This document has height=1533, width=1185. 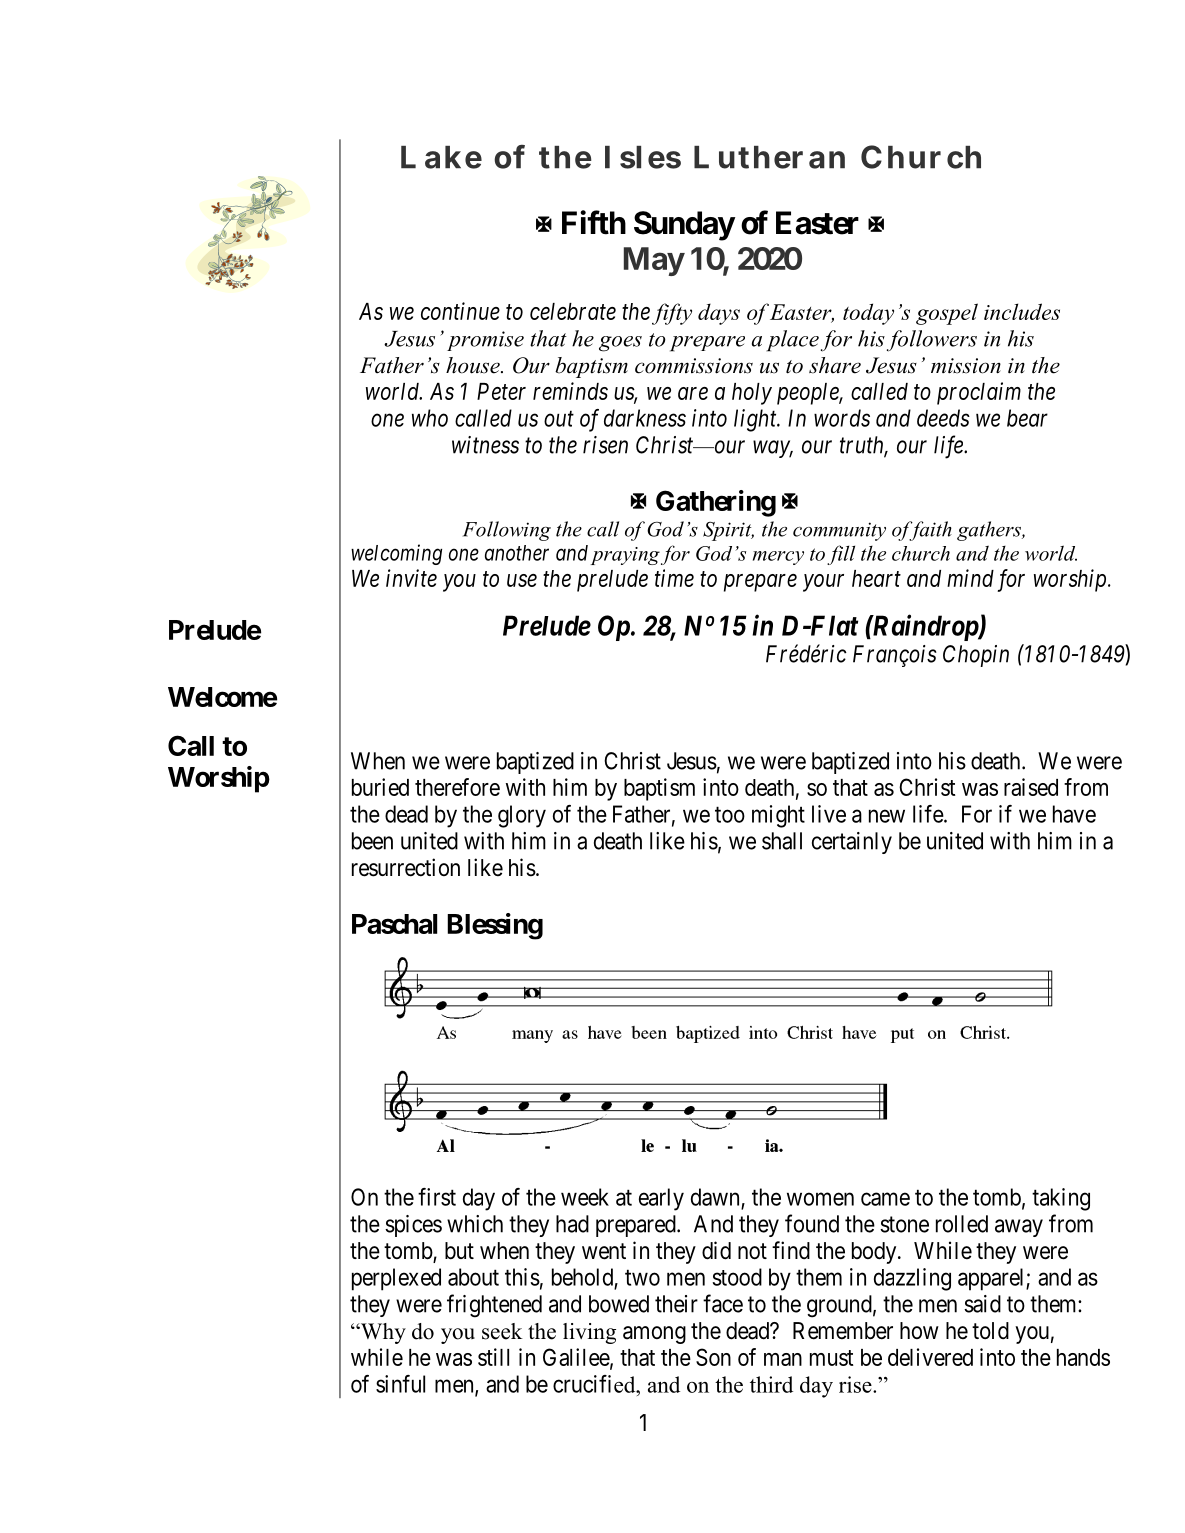 What do you see at coordinates (493, 1357) in the document?
I see `still` at bounding box center [493, 1357].
